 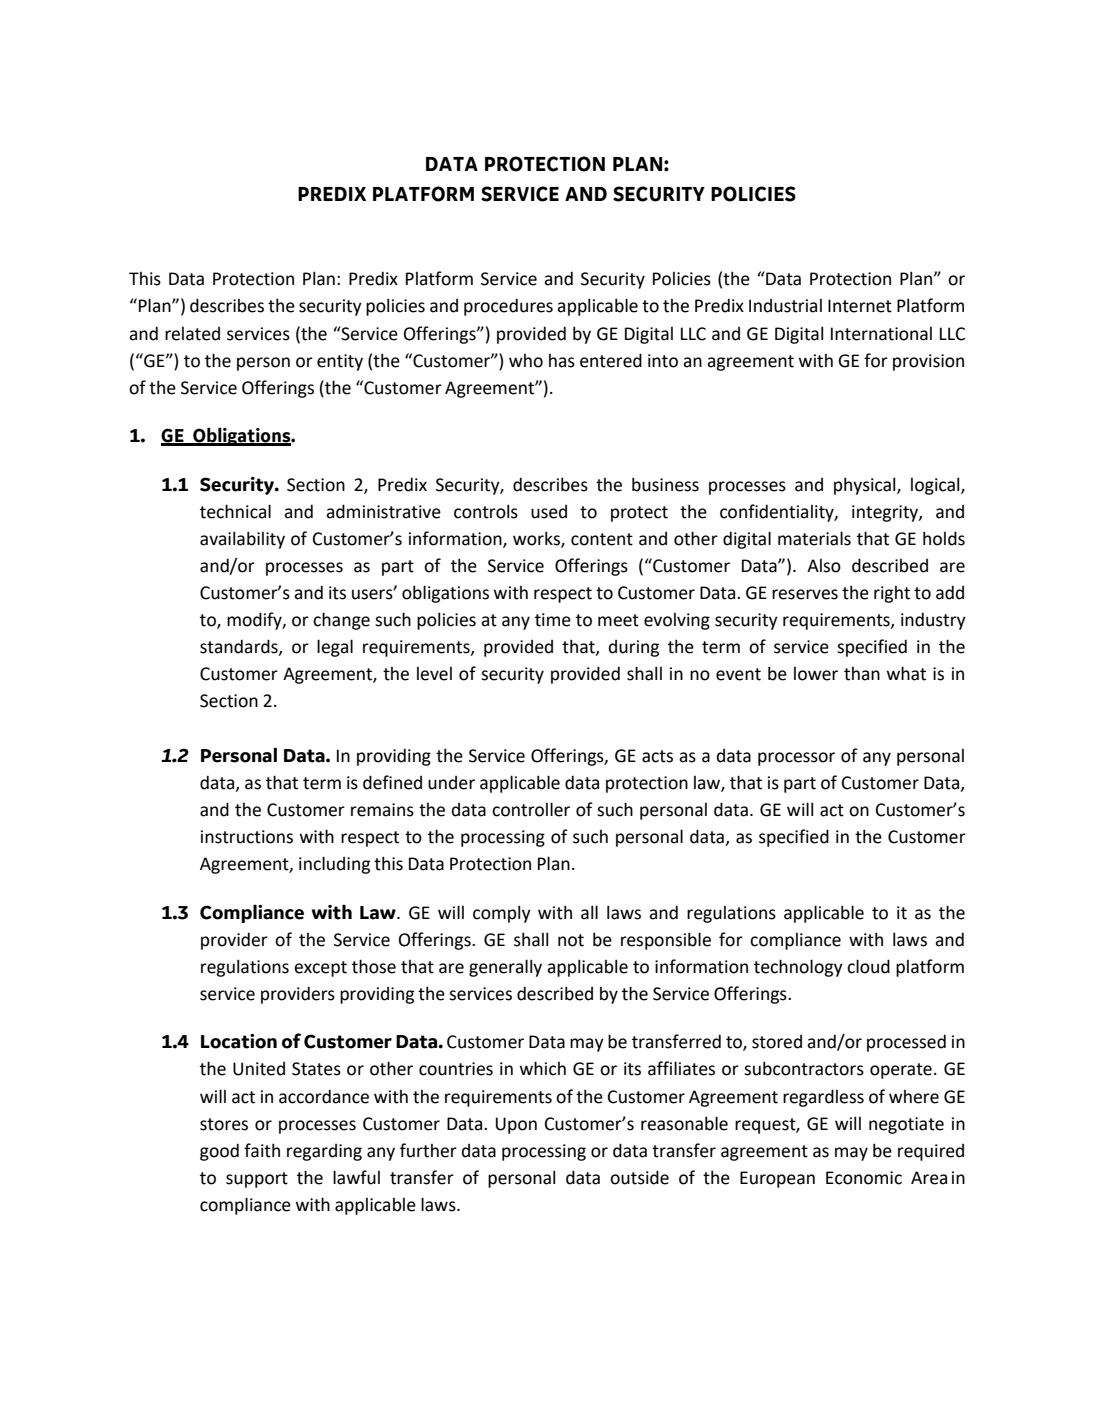 I want to click on time, so click(x=553, y=620).
